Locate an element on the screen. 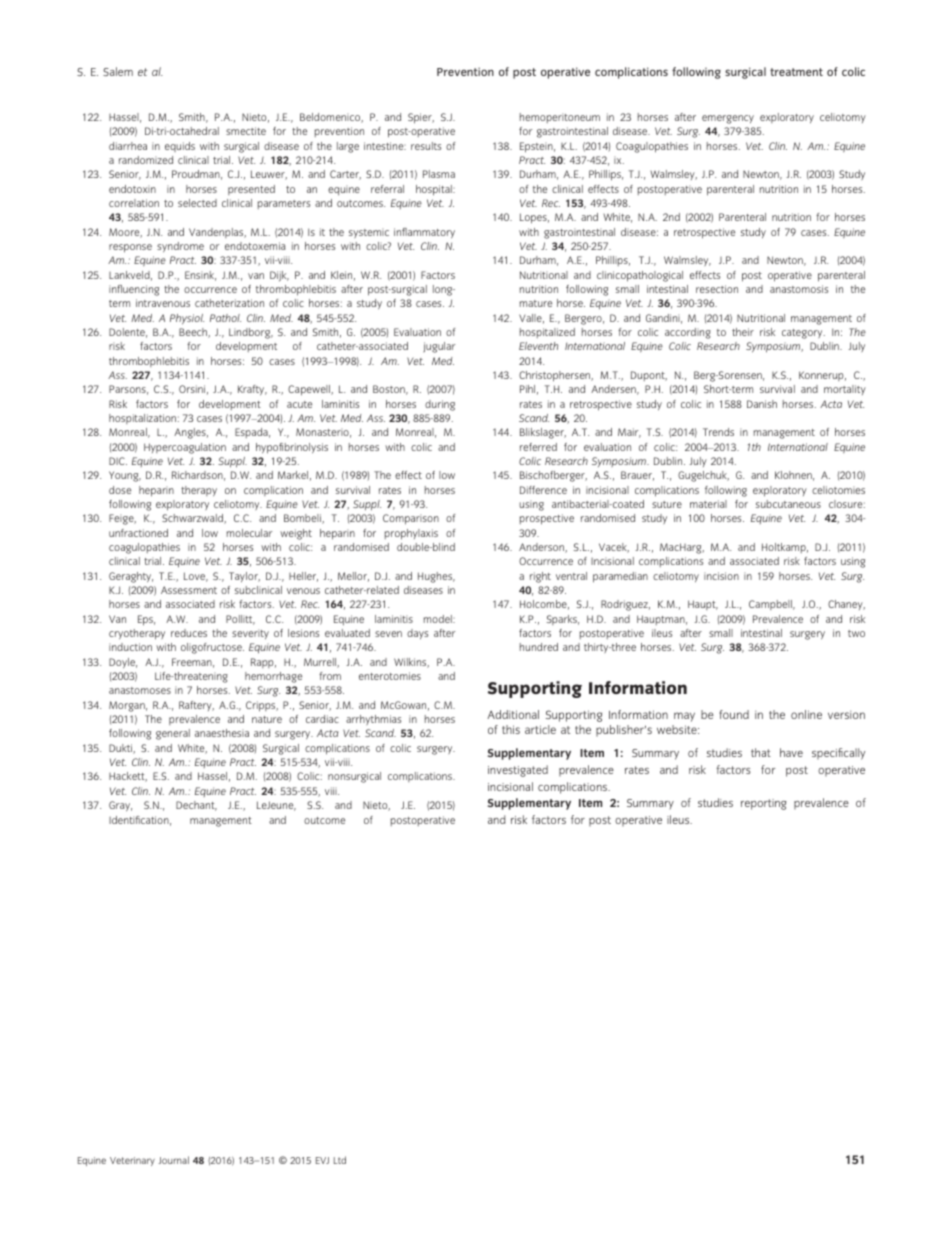 This screenshot has height=1251, width=952. emergency is located at coordinates (728, 119).
